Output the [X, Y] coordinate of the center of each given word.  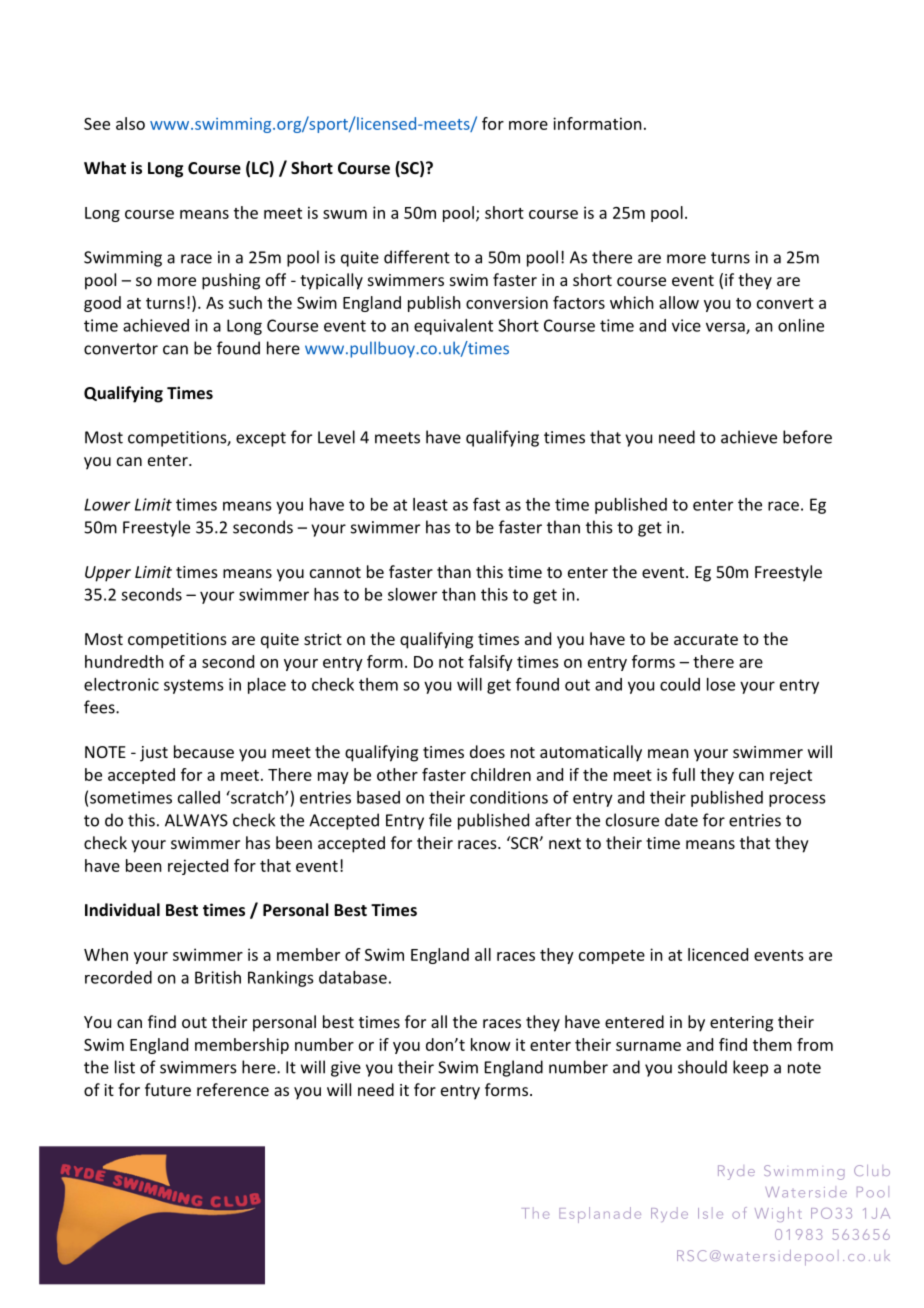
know [491, 1044]
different [417, 257]
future [168, 1089]
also [130, 123]
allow [679, 302]
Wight [778, 1214]
